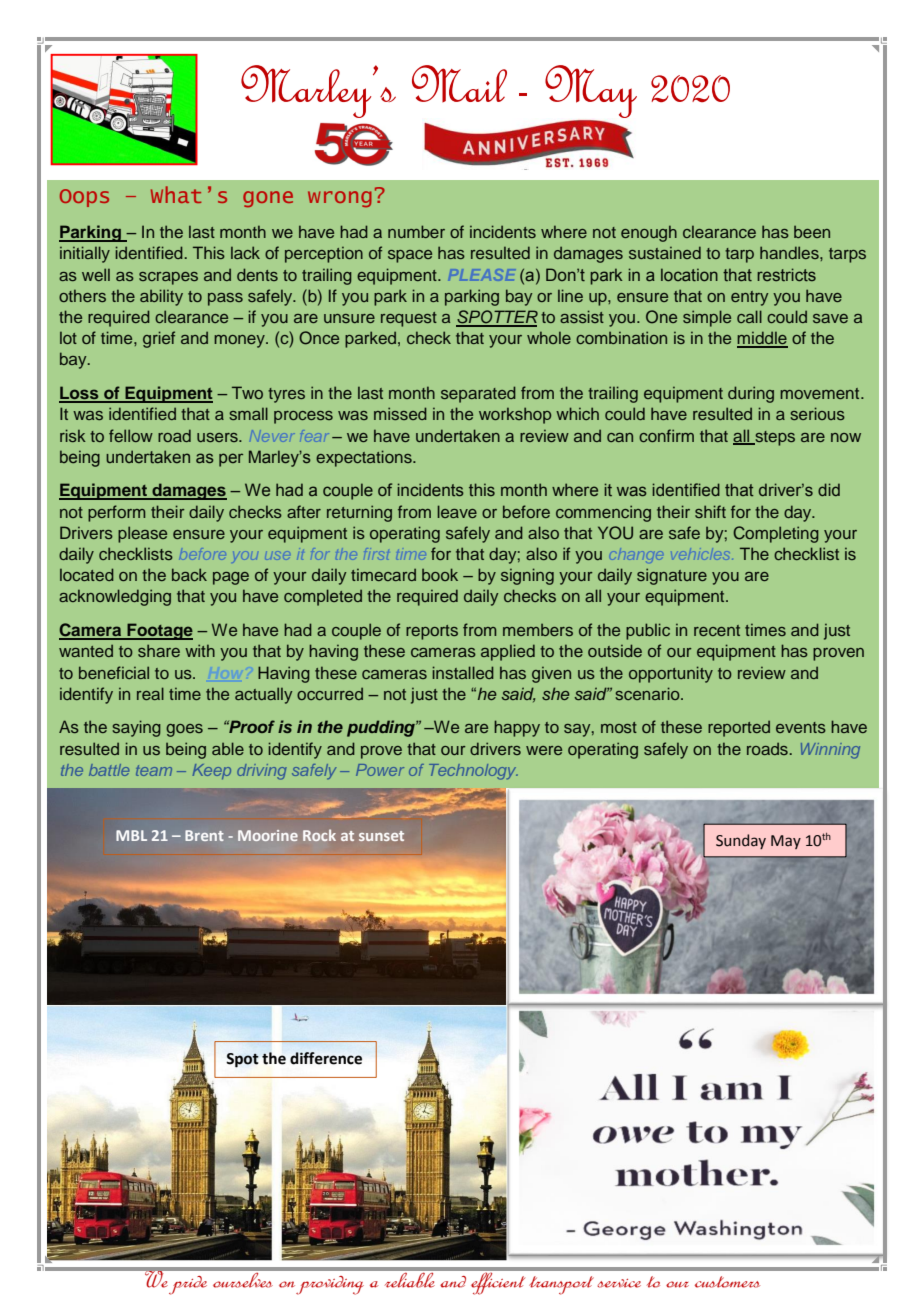 Image resolution: width=924 pixels, height=1308 pixels. Describe the element at coordinates (440, 574) in the document. I see `book` at that location.
